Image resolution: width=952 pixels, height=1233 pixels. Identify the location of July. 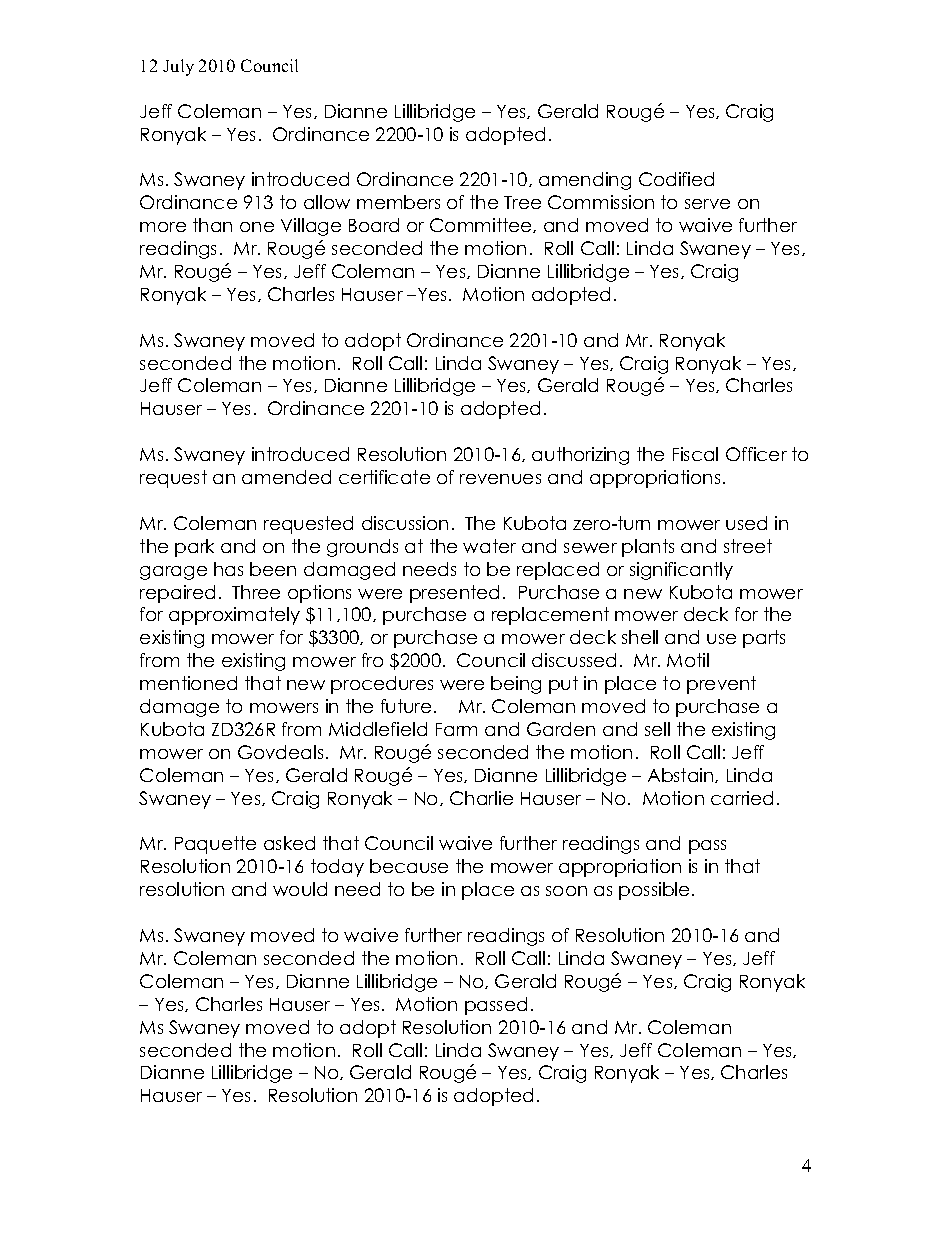
(178, 67).
